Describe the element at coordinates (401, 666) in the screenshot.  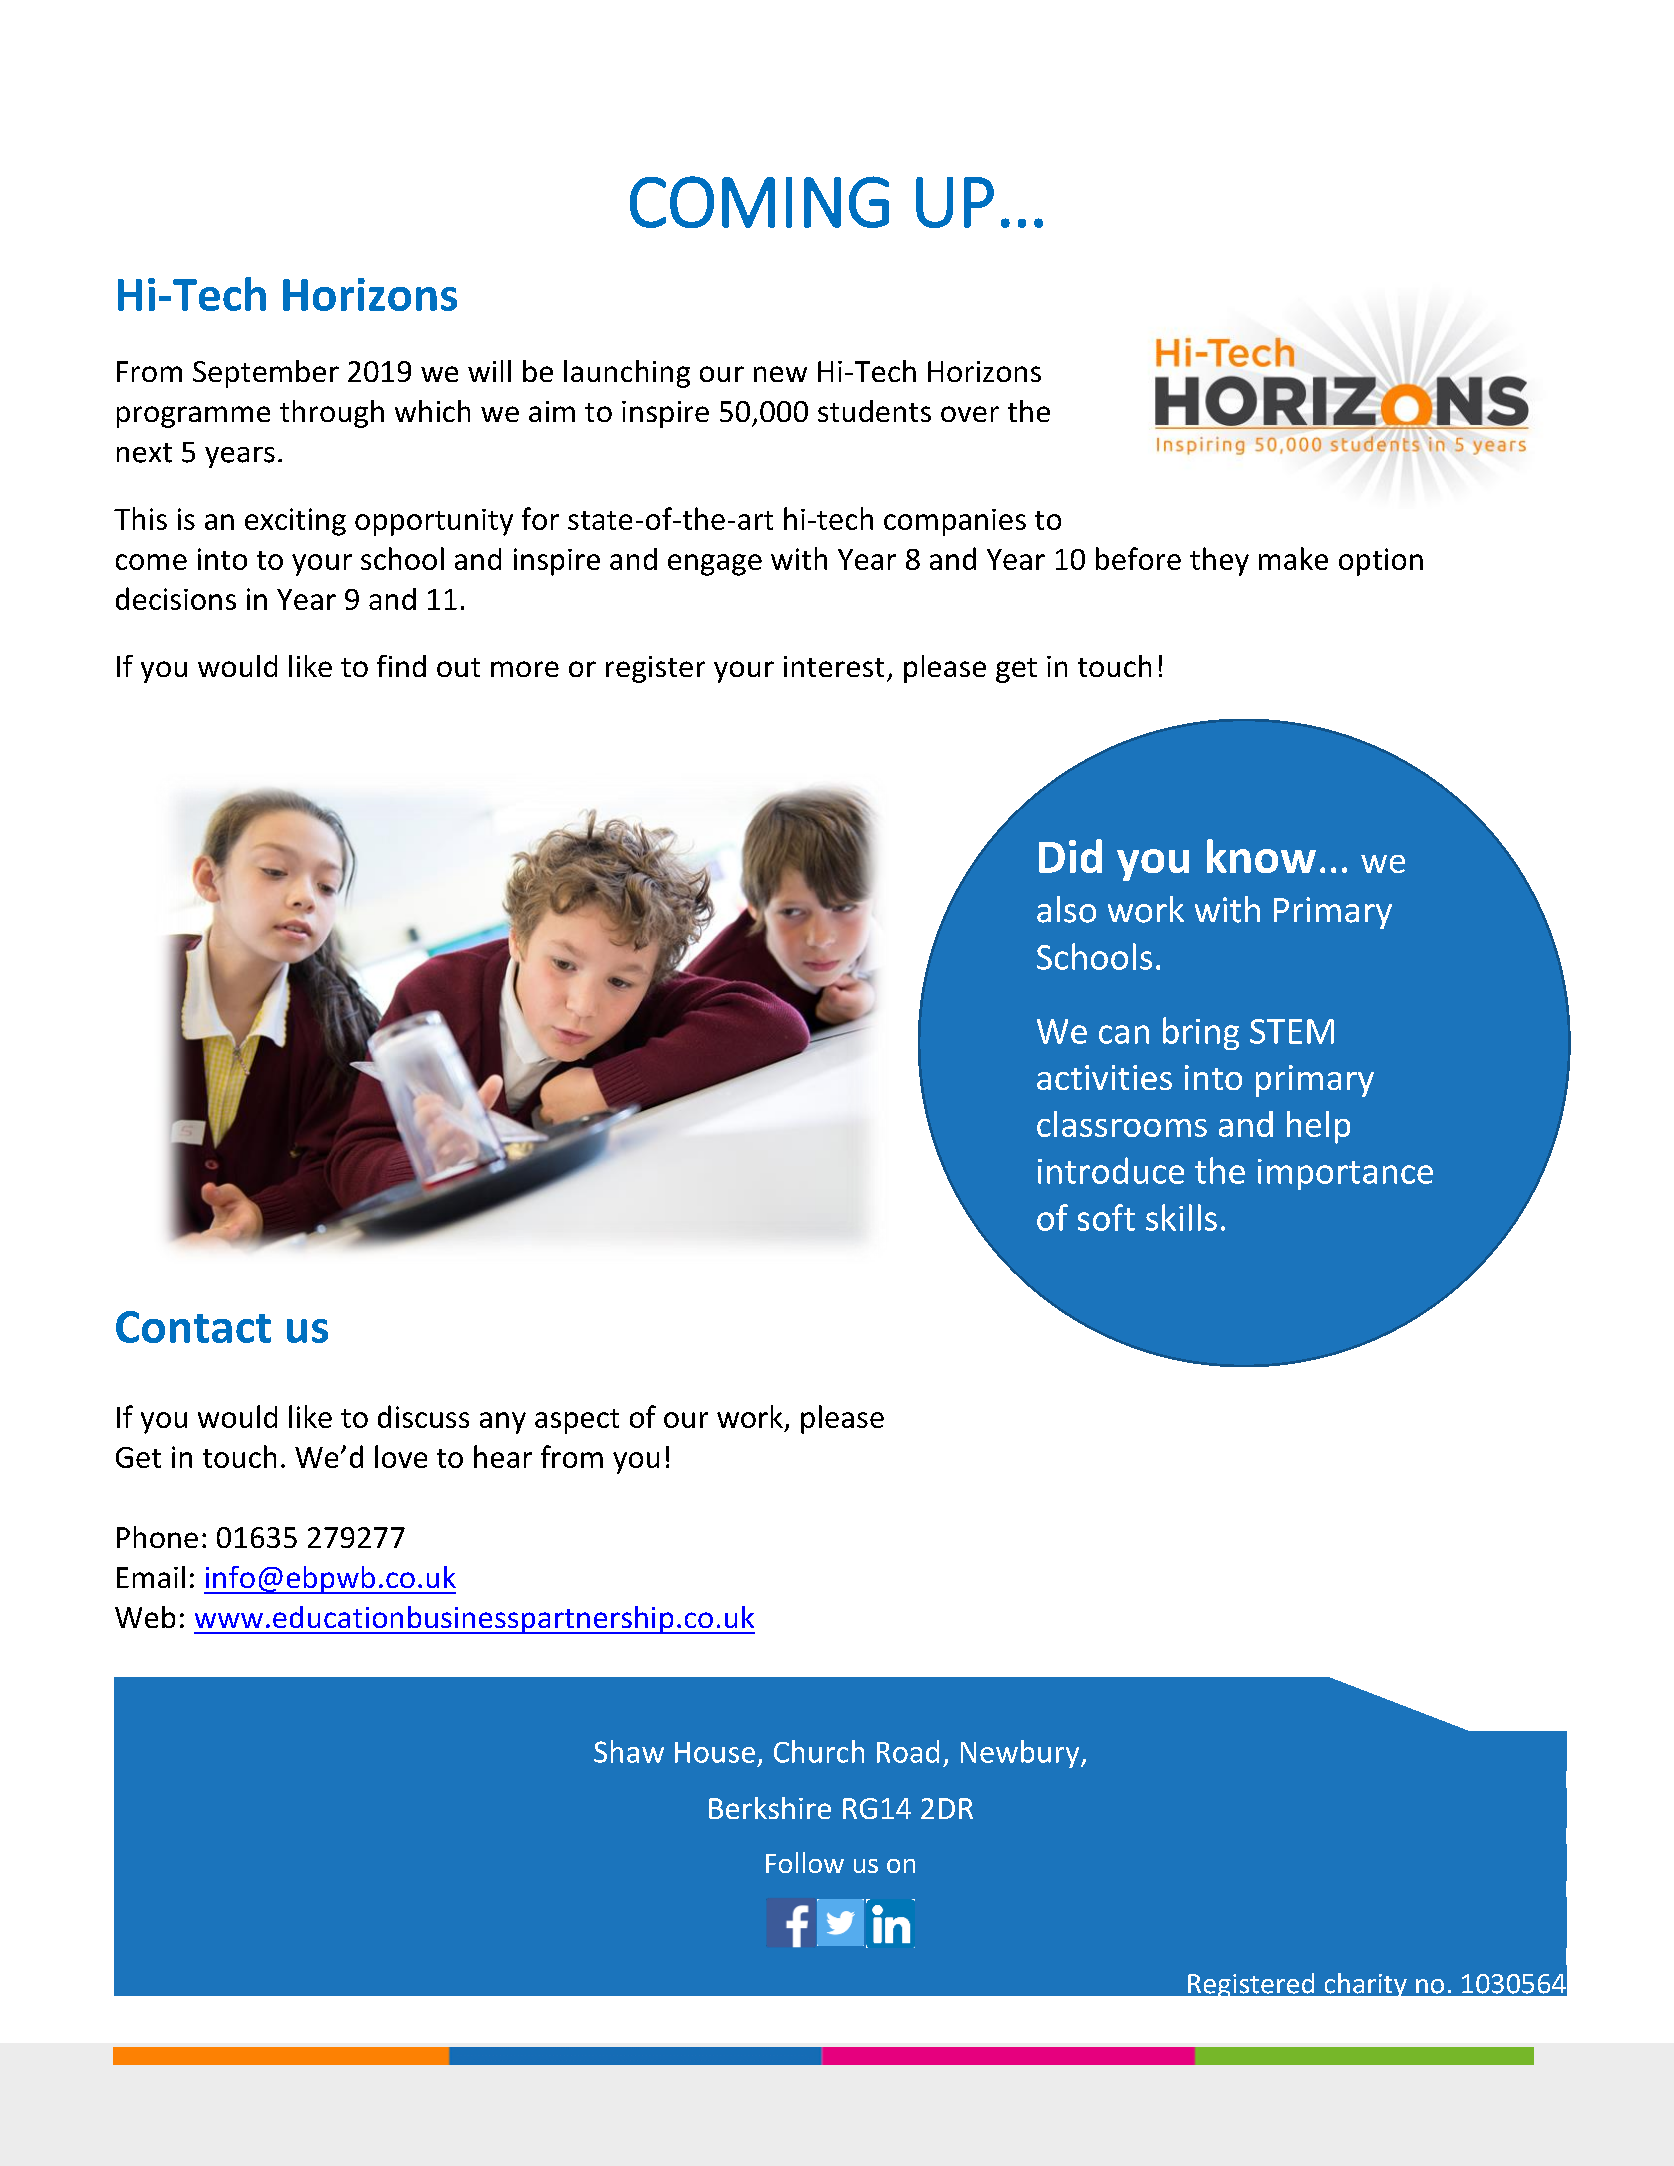
I see `find` at that location.
